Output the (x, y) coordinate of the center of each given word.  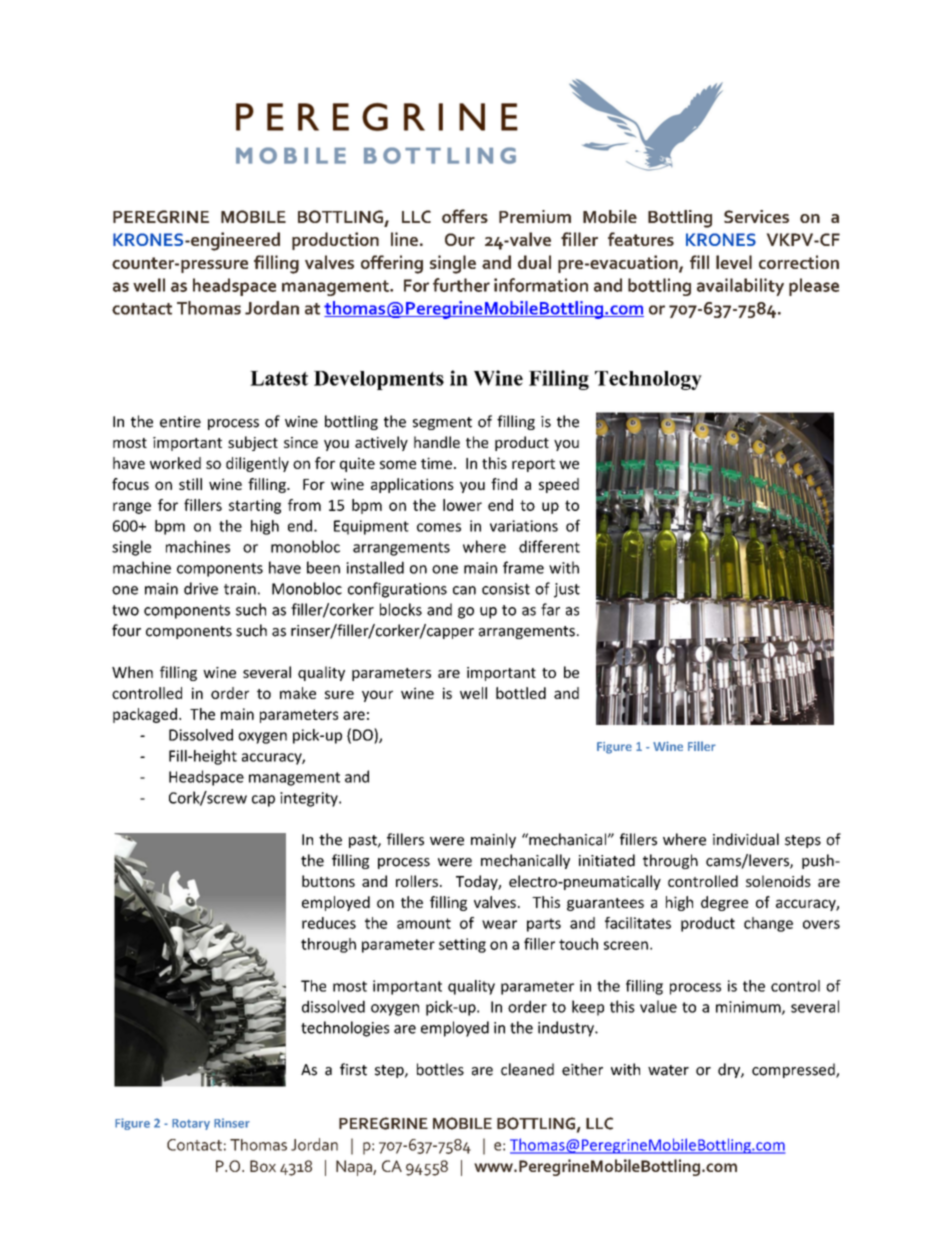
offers (465, 216)
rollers (417, 881)
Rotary (191, 1124)
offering (392, 264)
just (567, 590)
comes (439, 527)
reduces (329, 923)
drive (201, 588)
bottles (440, 1069)
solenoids (778, 881)
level (734, 262)
